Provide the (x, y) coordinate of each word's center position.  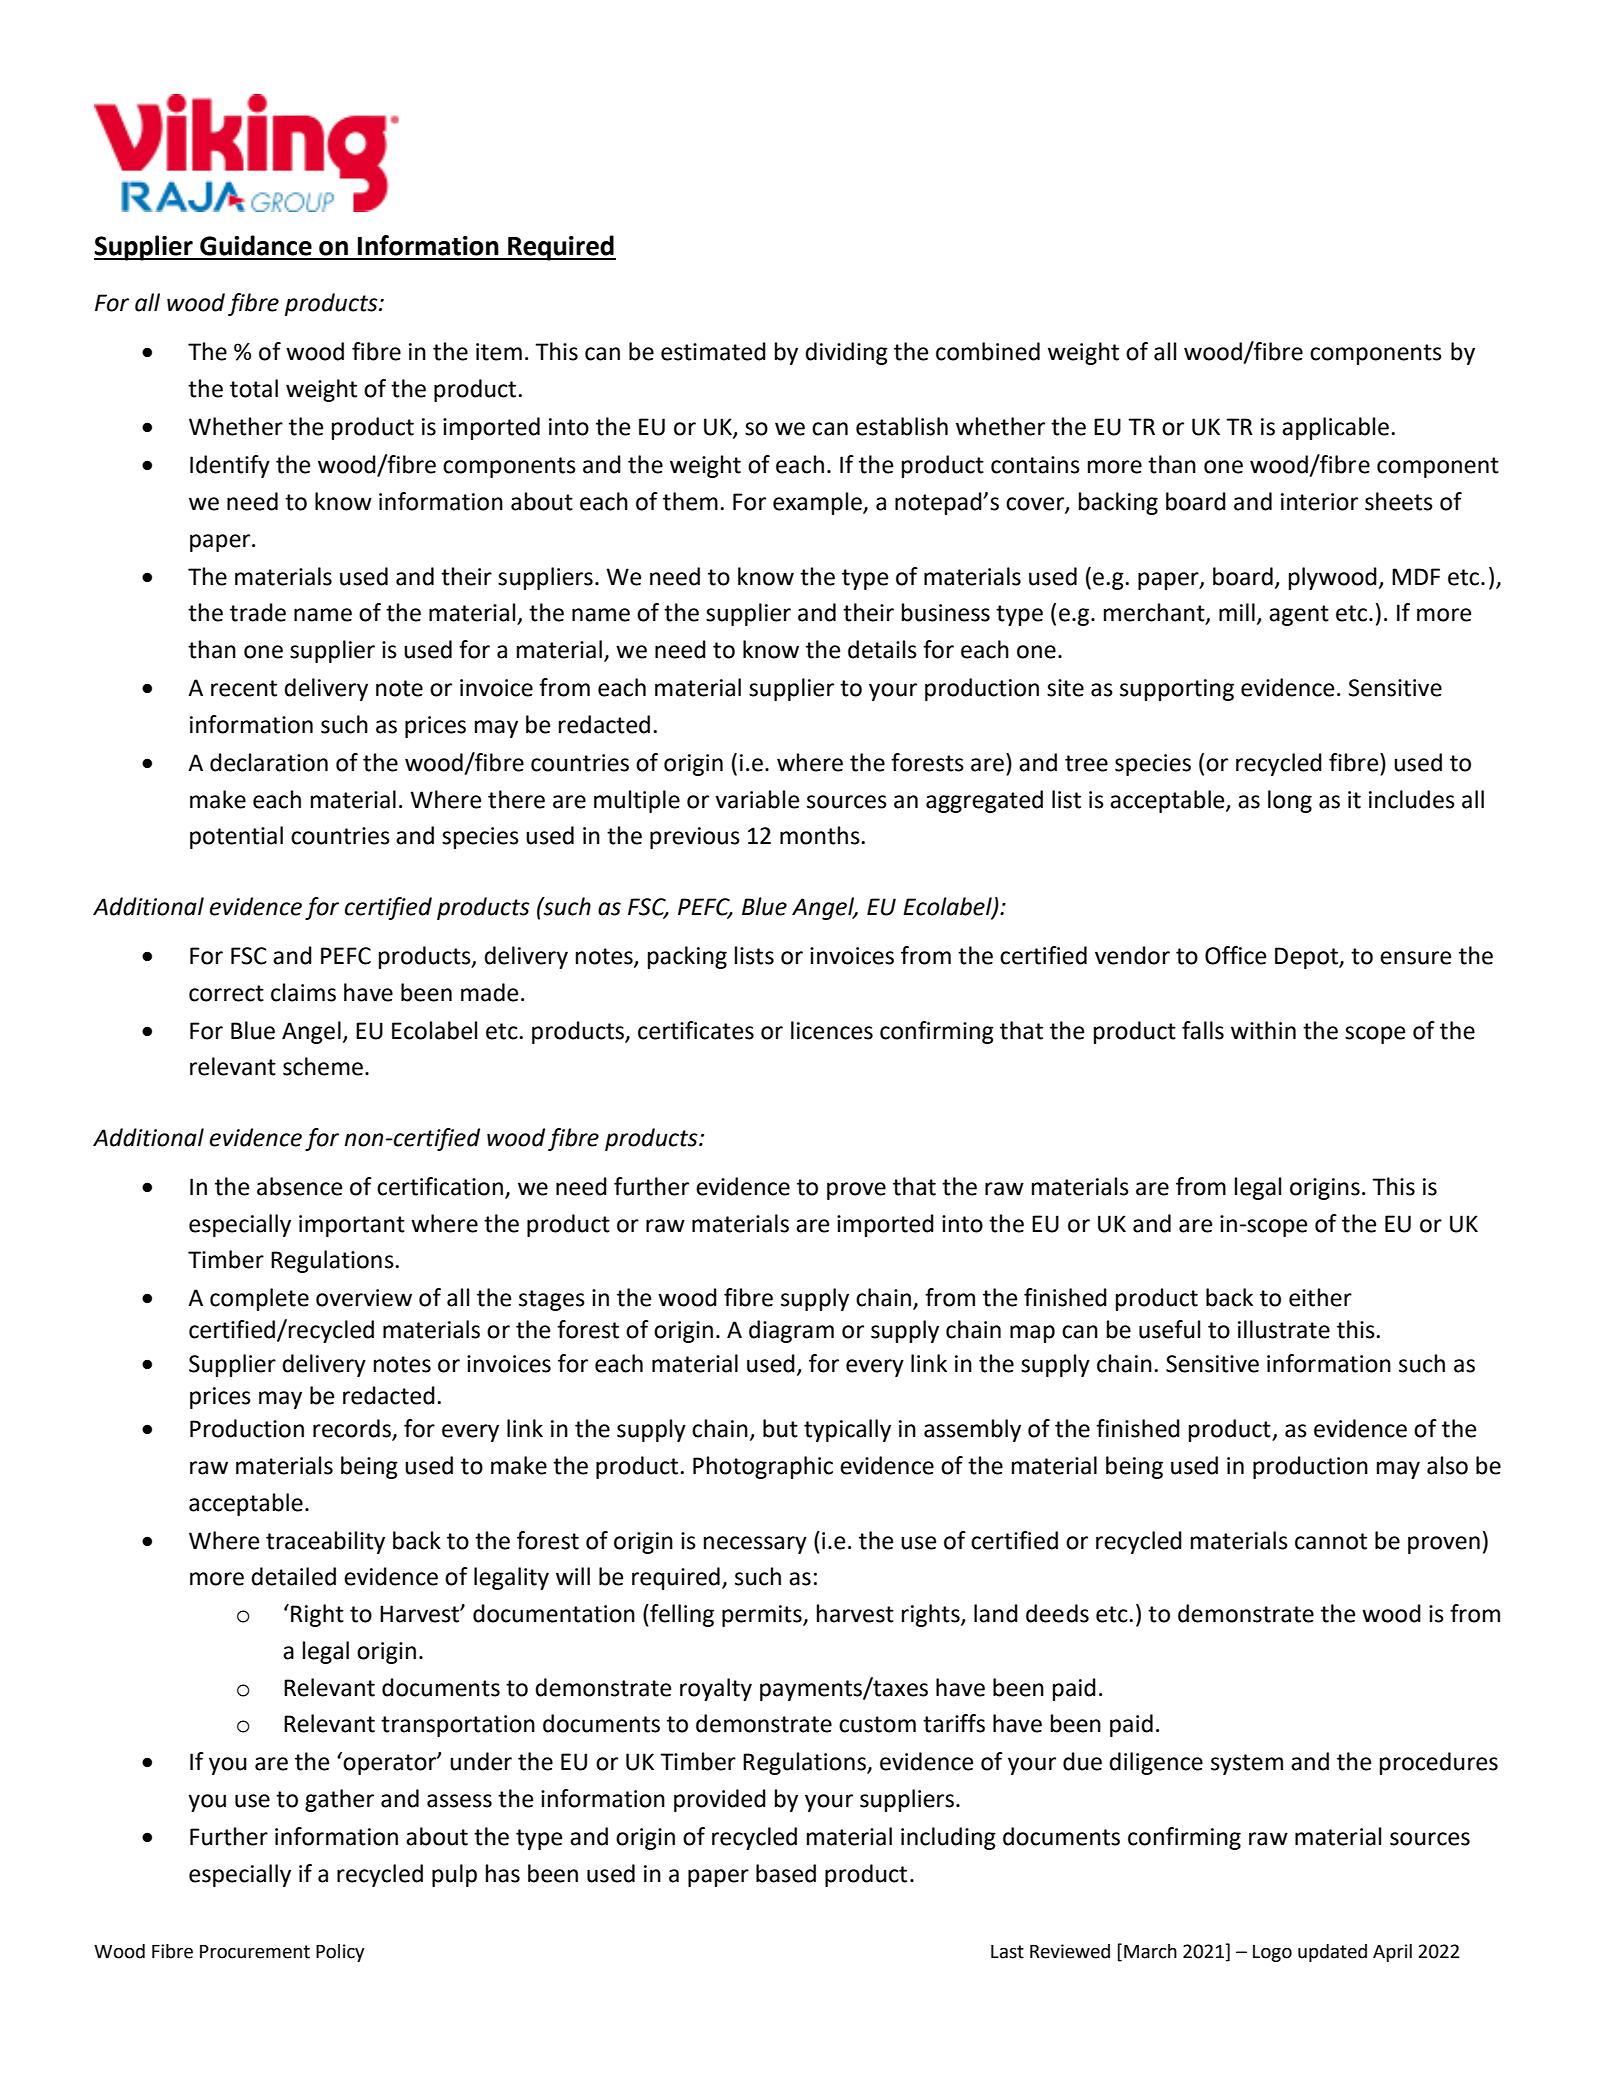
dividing (846, 353)
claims (303, 992)
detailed (293, 1576)
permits (763, 1616)
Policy (340, 1953)
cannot (1331, 1541)
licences (832, 1030)
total (254, 388)
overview (364, 1298)
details (882, 649)
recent (244, 688)
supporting (1177, 690)
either (1320, 1297)
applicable (1335, 428)
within (1263, 1030)
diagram (791, 1331)
